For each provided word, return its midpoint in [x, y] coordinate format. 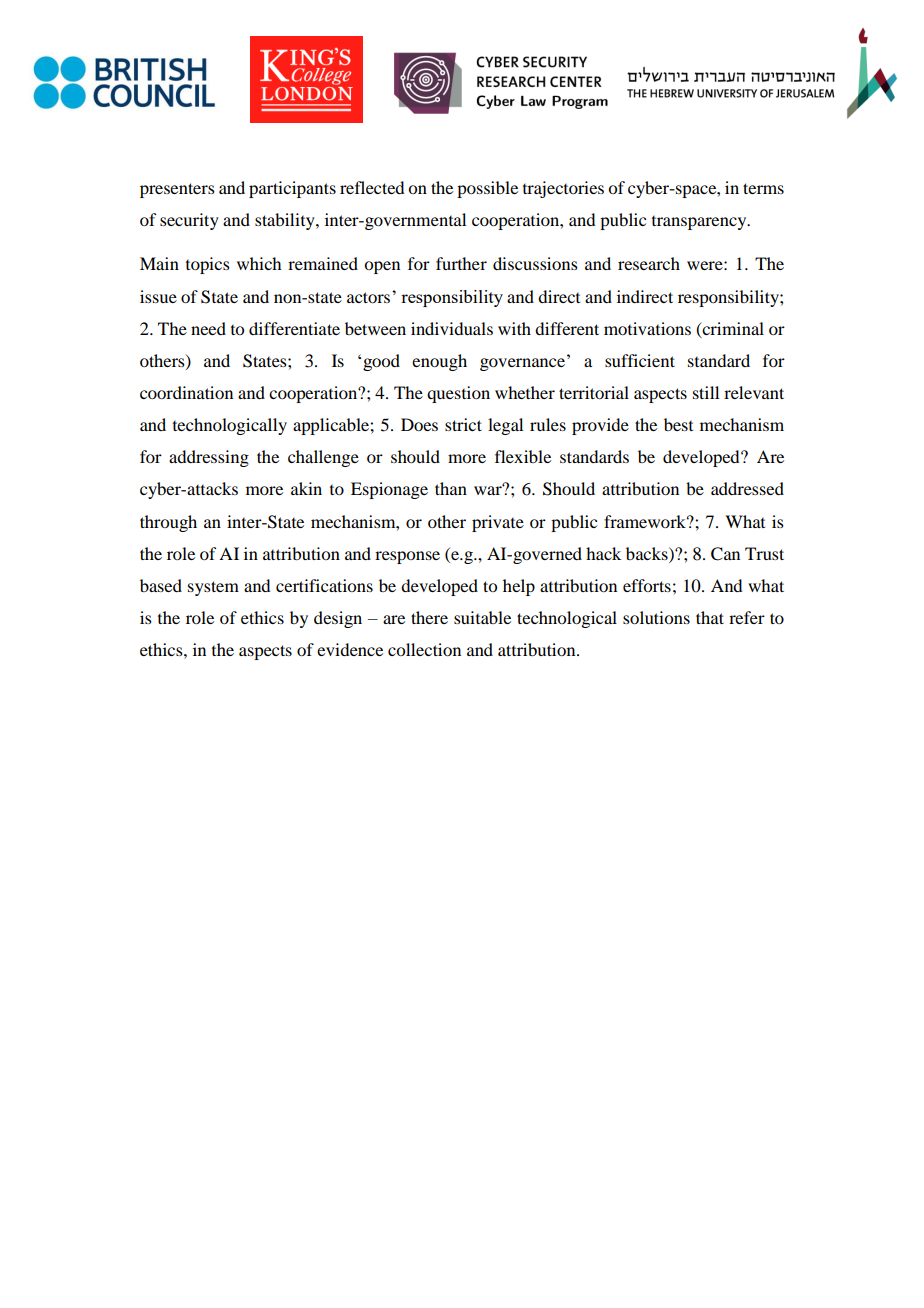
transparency [700, 223]
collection [424, 649]
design [338, 619]
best [678, 424]
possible [487, 189]
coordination [186, 392]
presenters [177, 190]
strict [463, 424]
